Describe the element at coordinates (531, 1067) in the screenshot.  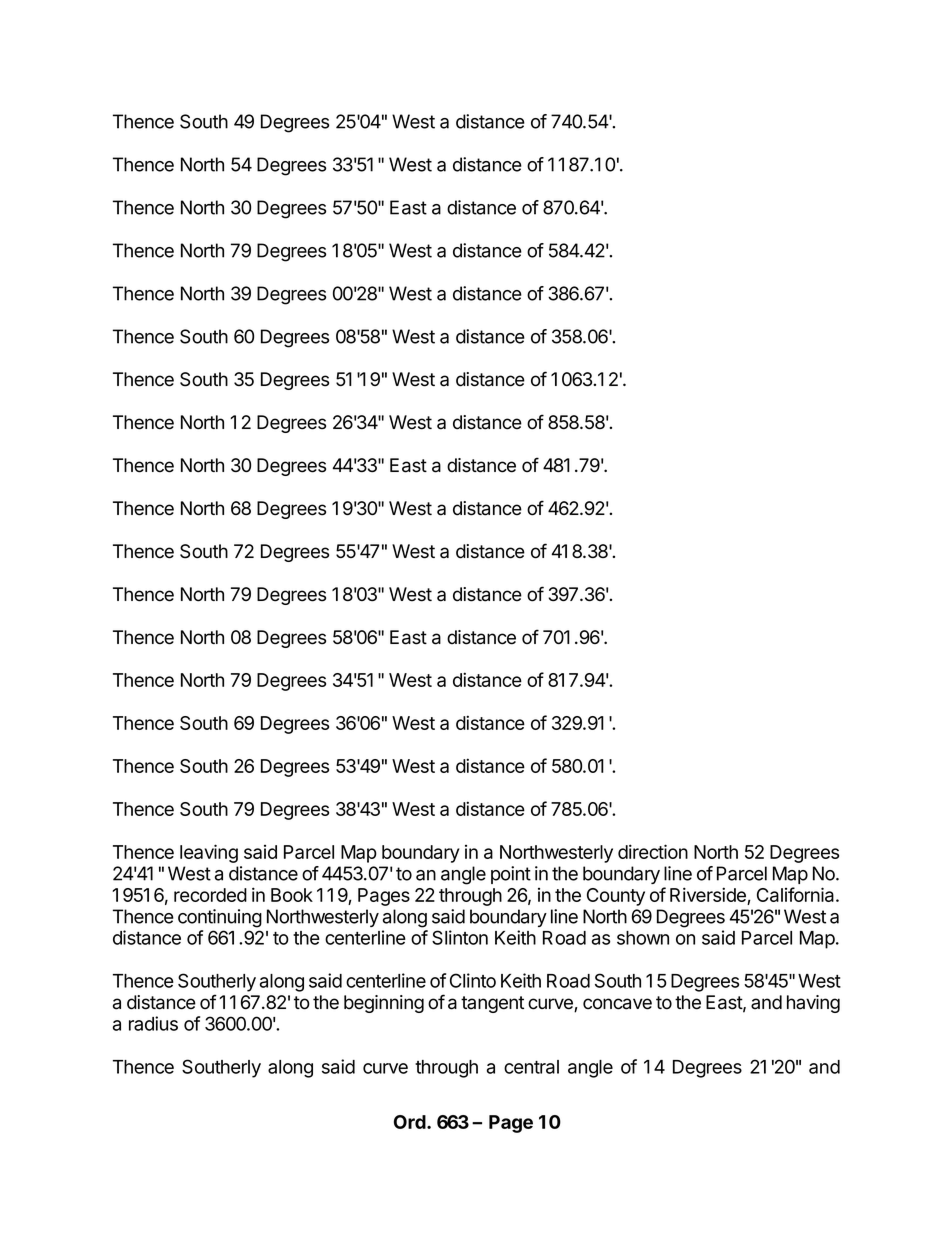
I see `central` at that location.
